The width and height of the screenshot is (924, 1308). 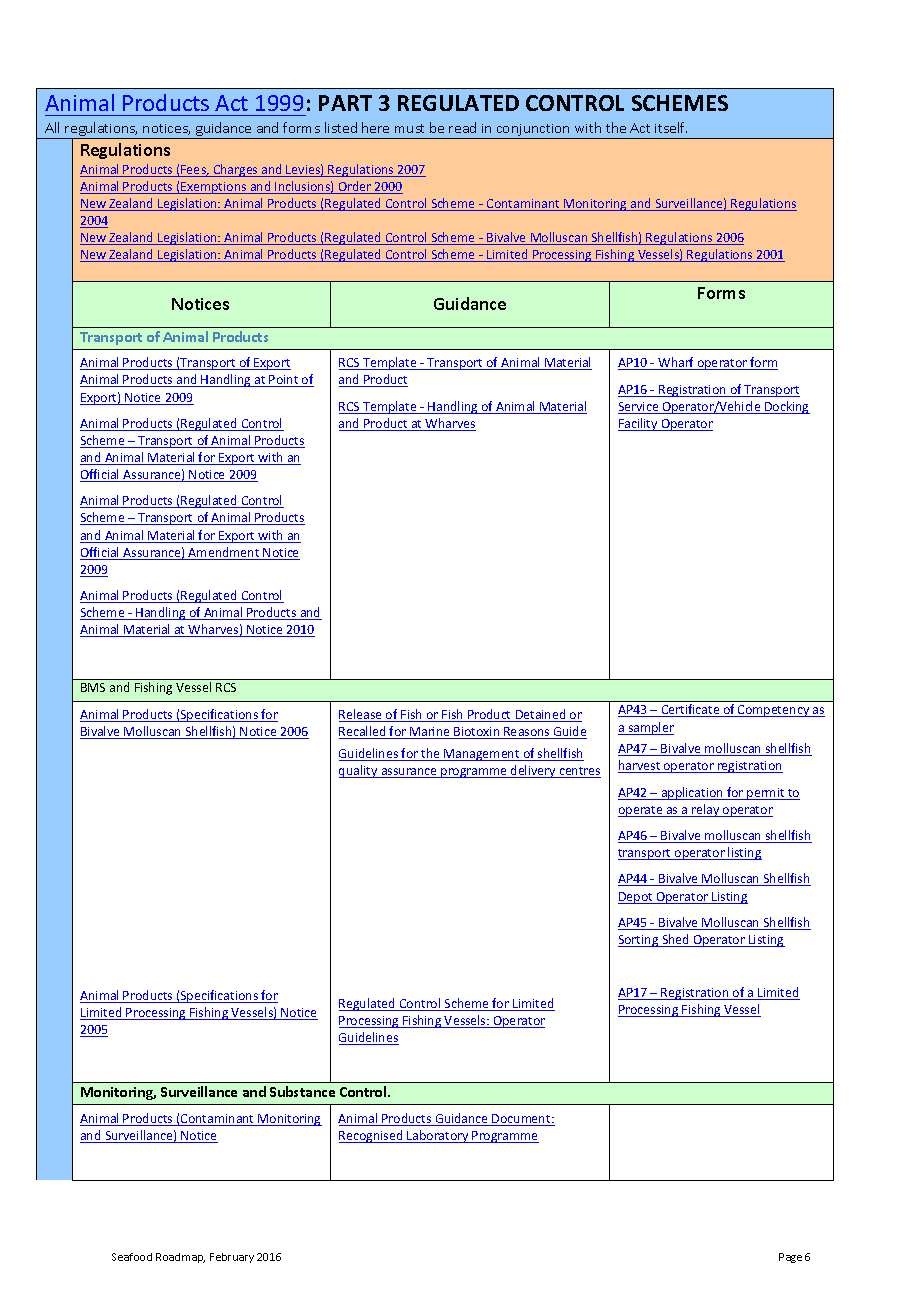 What do you see at coordinates (93, 687) in the screenshot?
I see `BMS` at bounding box center [93, 687].
